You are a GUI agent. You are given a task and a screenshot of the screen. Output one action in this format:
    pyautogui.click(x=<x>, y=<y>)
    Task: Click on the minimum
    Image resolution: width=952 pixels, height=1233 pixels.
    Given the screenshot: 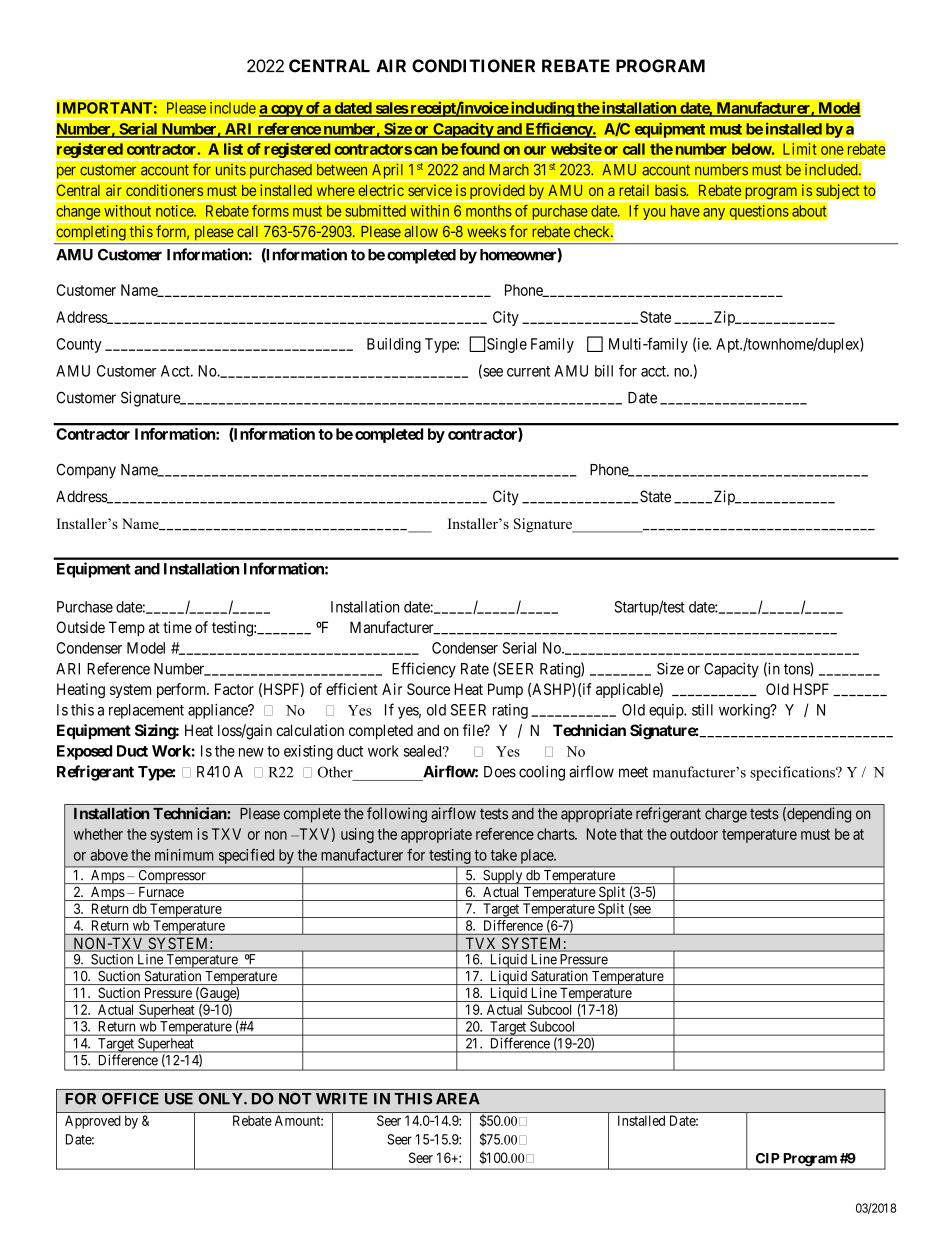 What is the action you would take?
    pyautogui.click(x=184, y=855)
